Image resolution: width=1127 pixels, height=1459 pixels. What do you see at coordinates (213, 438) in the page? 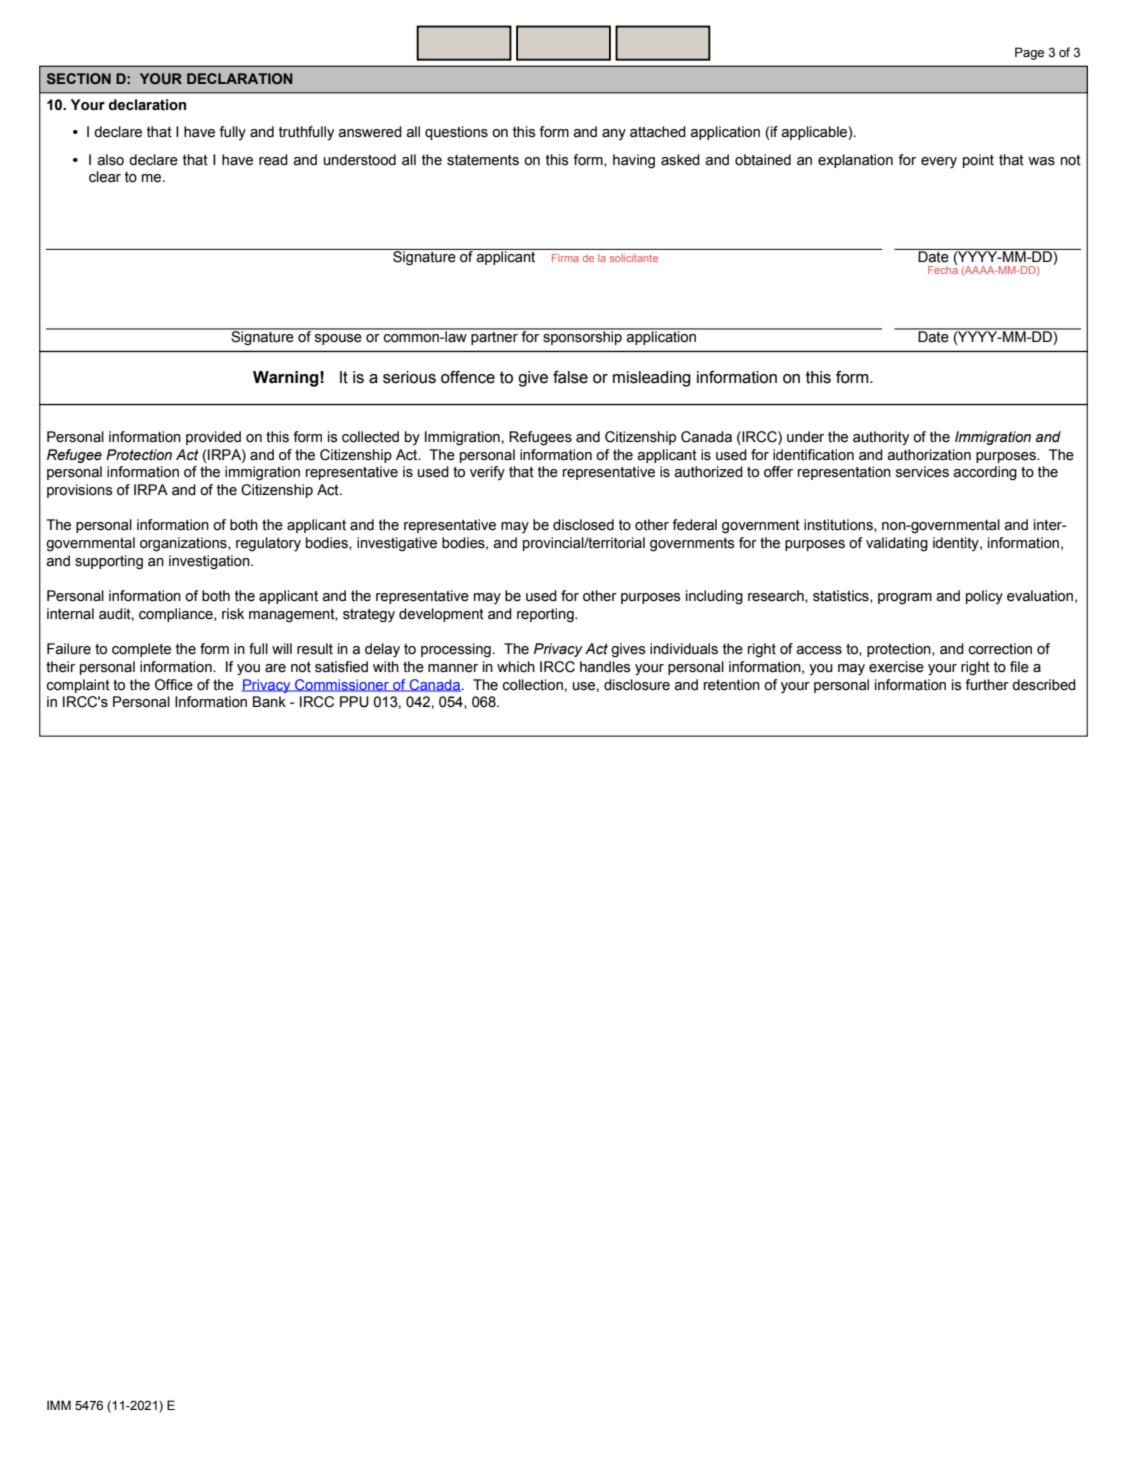
I see `provided` at bounding box center [213, 438].
